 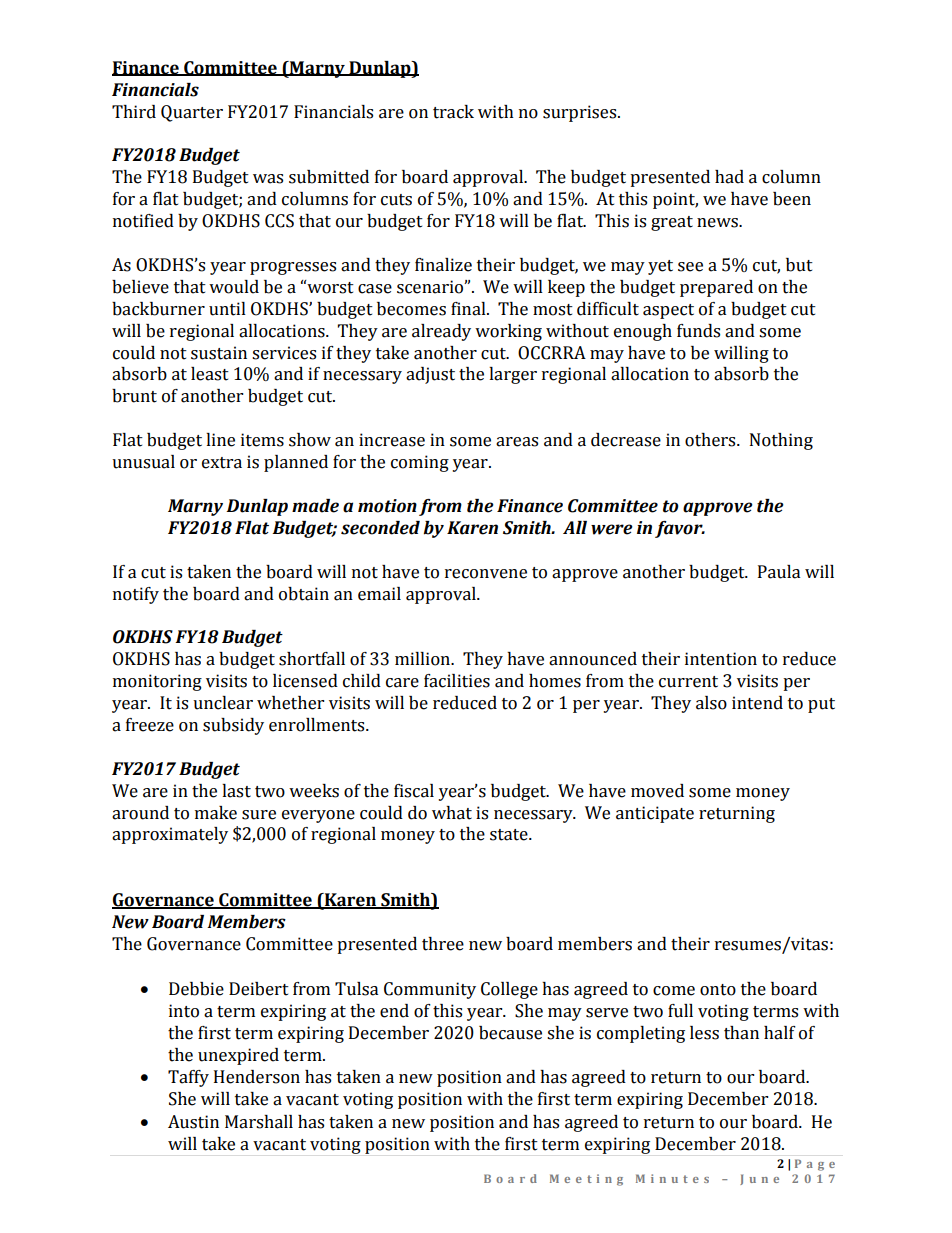 What do you see at coordinates (192, 113) in the page?
I see `Quarter` at bounding box center [192, 113].
